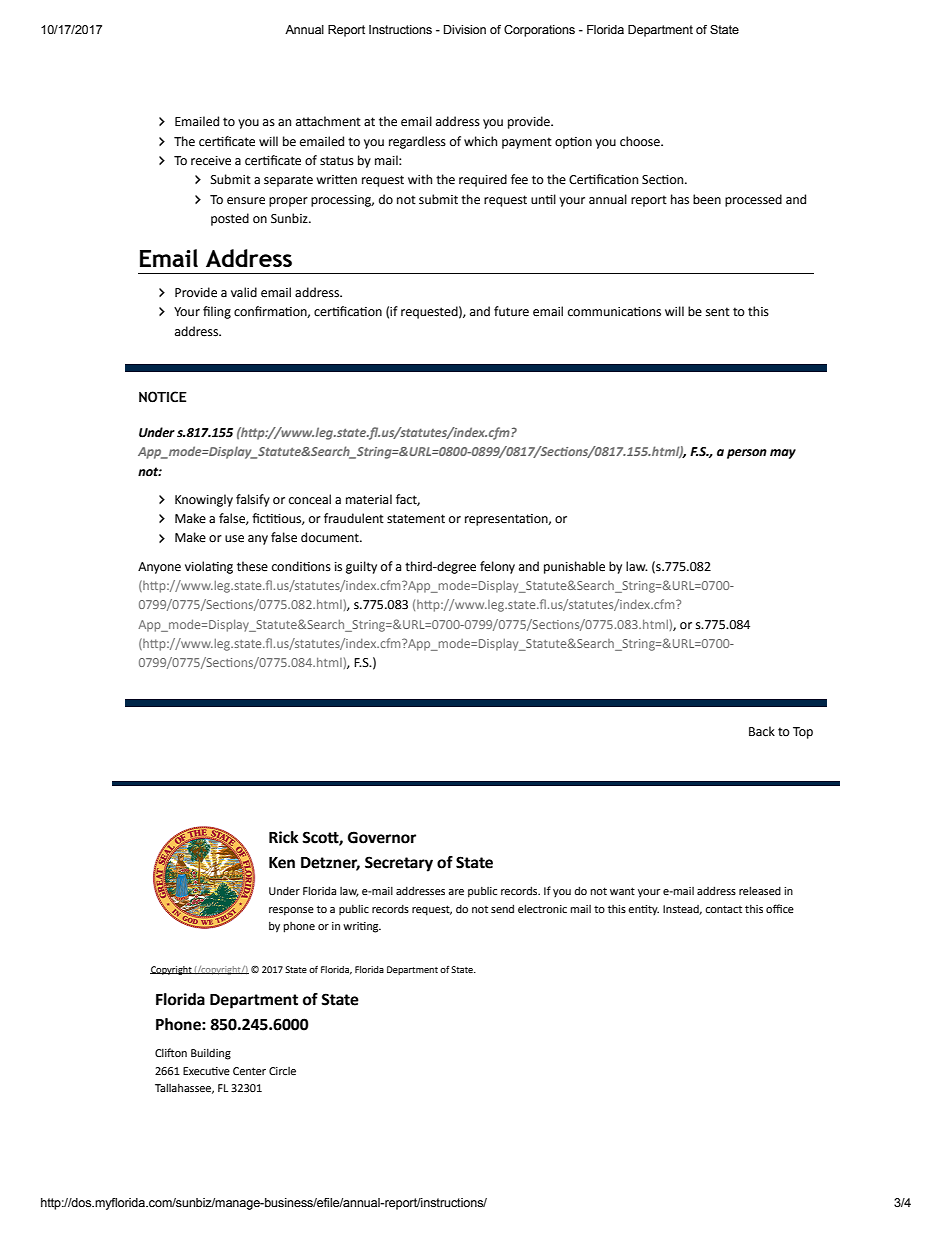  Describe the element at coordinates (641, 141) in the screenshot. I see `choose` at that location.
